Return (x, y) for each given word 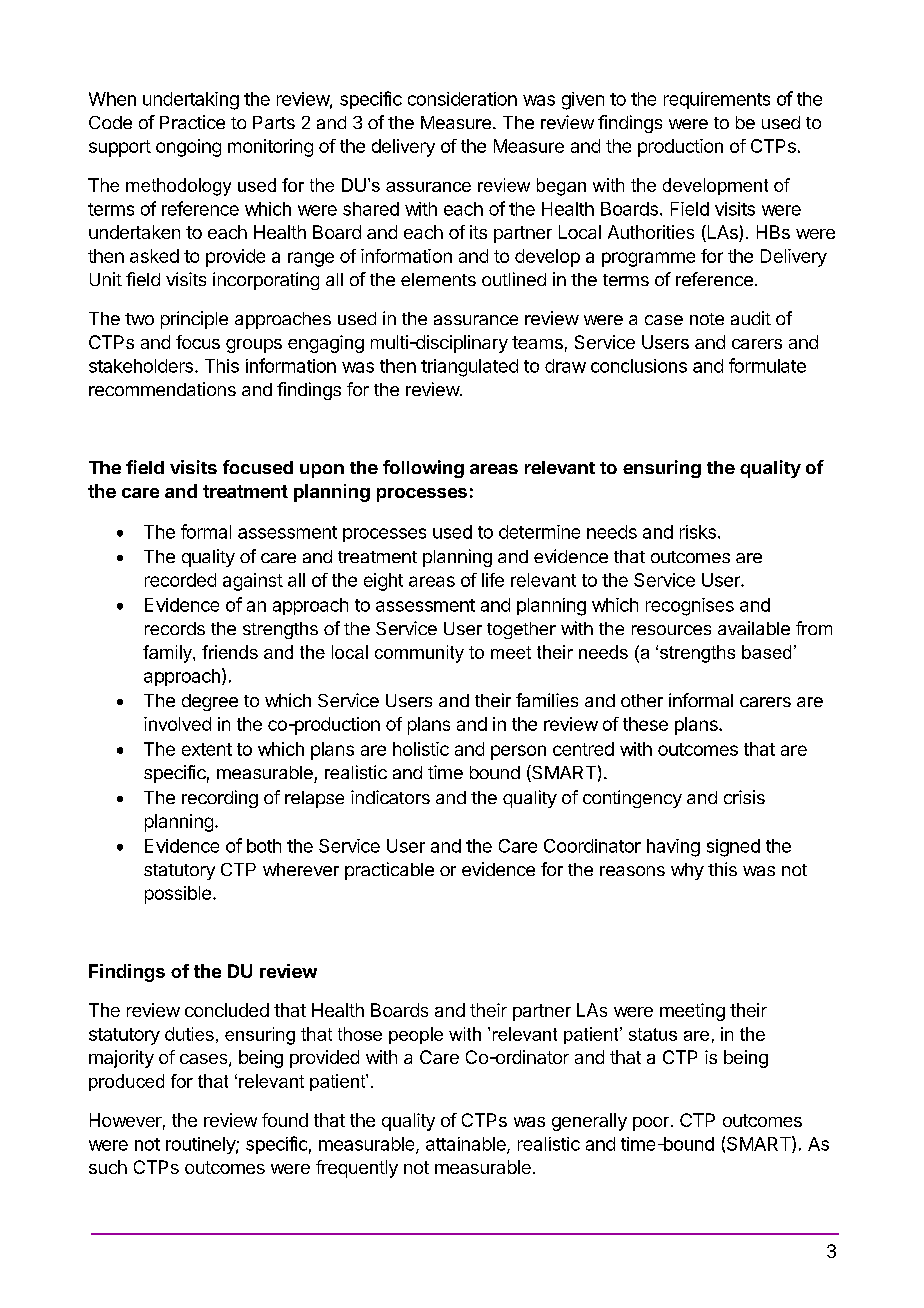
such (108, 1167)
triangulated (469, 368)
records (175, 628)
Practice (192, 122)
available (754, 628)
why (687, 871)
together (521, 630)
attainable (467, 1145)
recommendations (162, 389)
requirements (717, 100)
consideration (462, 99)
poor (651, 1124)
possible (178, 895)
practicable (389, 871)
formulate (767, 365)
